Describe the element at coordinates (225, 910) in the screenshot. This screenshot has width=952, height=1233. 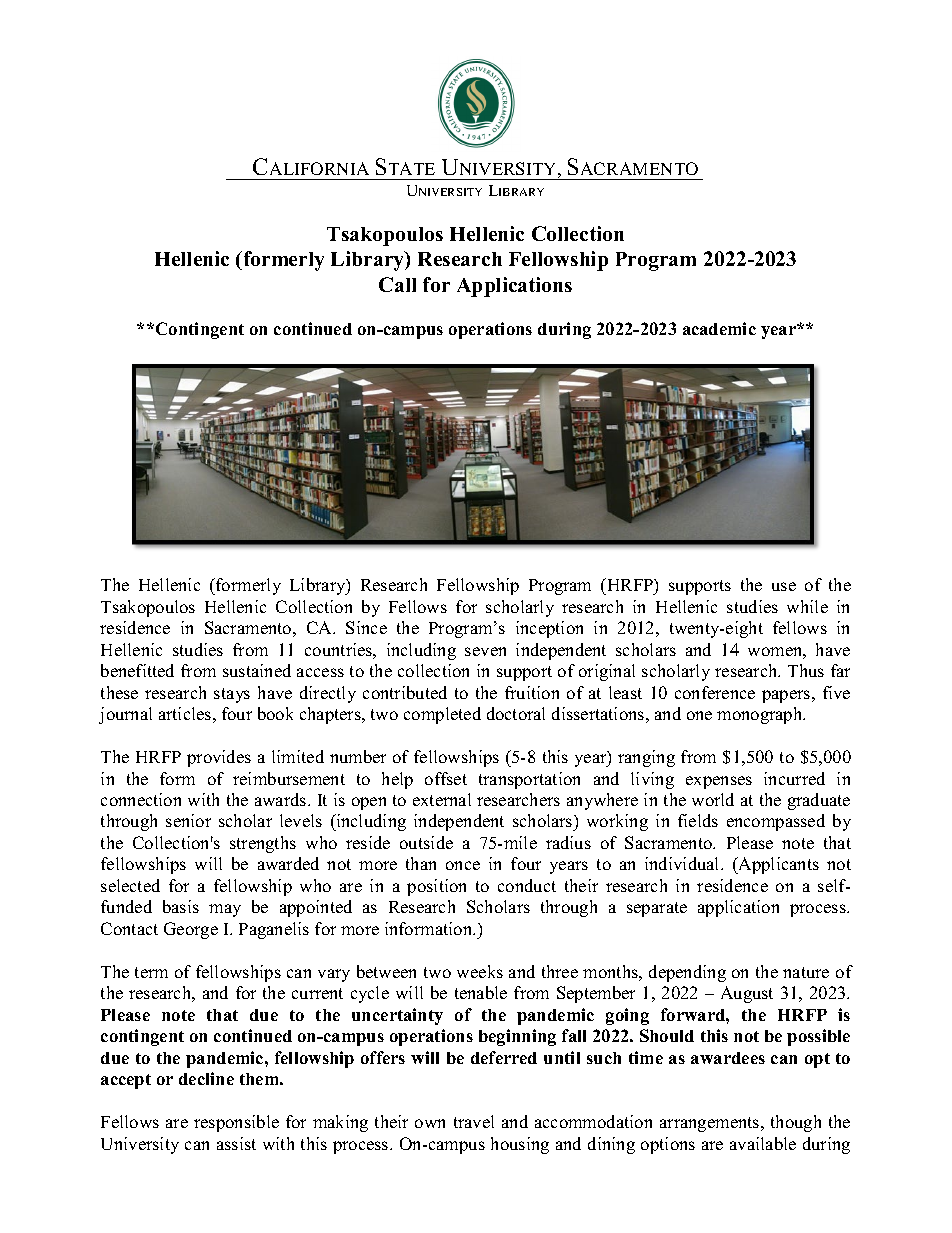
I see `may` at that location.
